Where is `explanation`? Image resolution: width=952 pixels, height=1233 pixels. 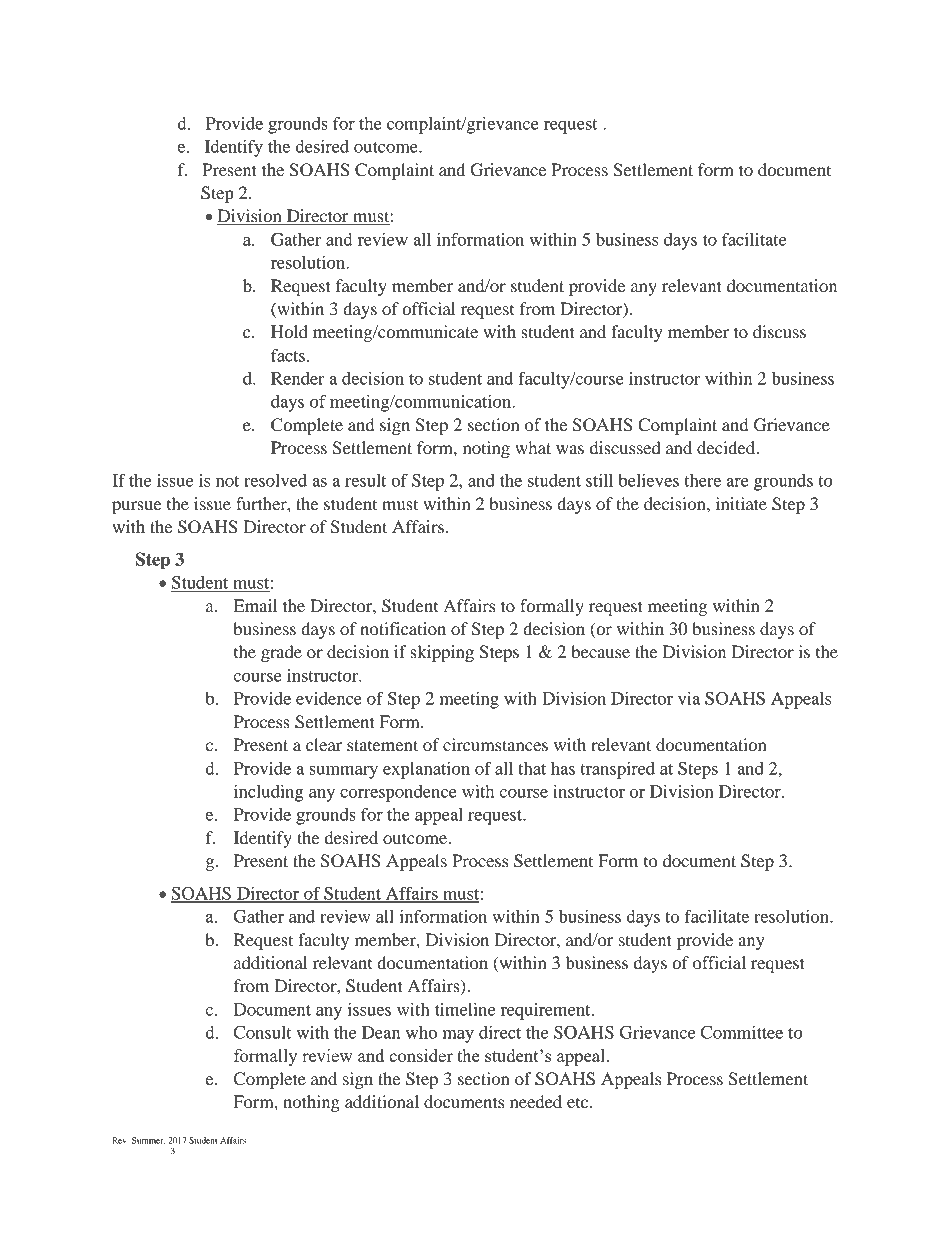 explanation is located at coordinates (426, 770).
